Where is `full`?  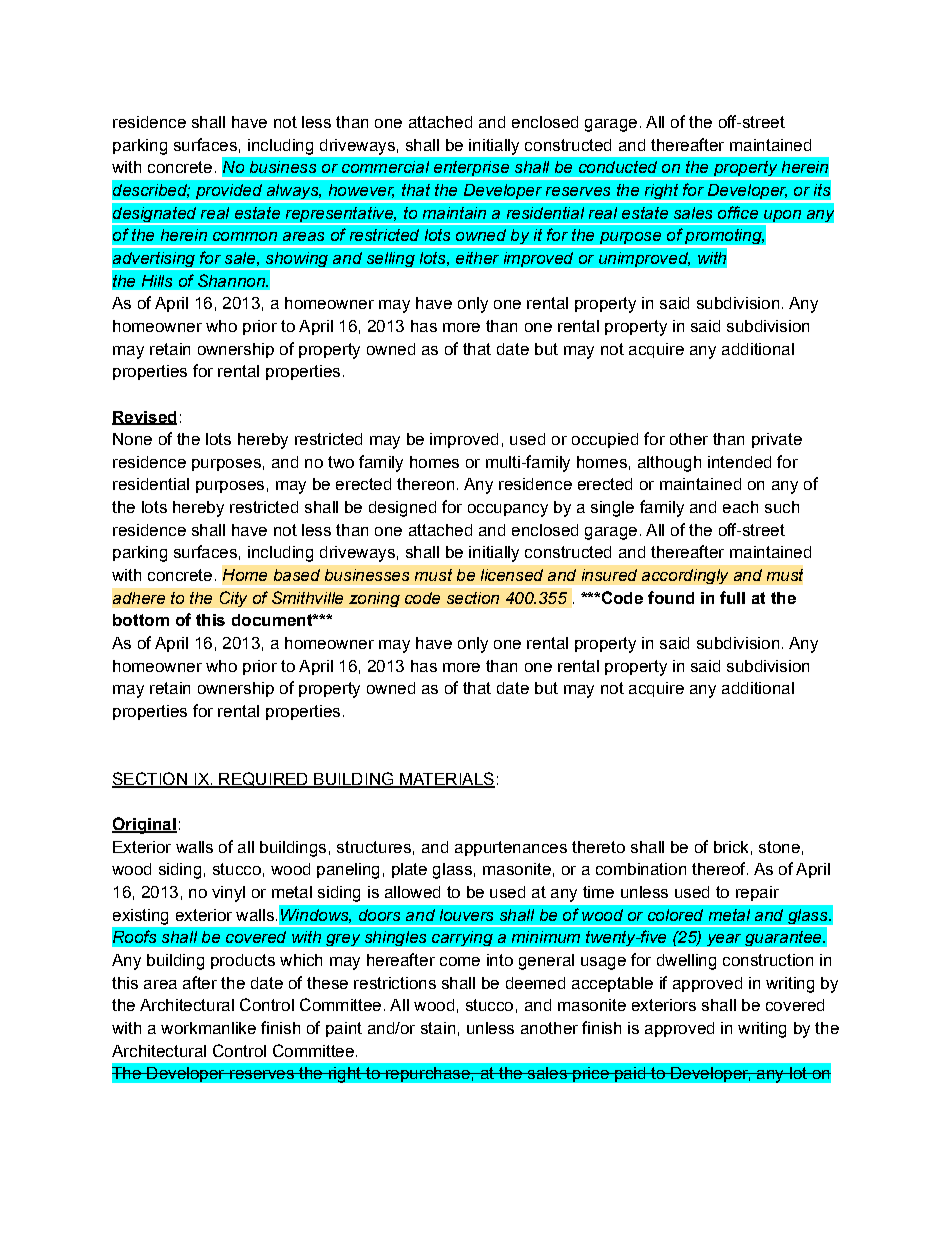
full is located at coordinates (732, 597).
